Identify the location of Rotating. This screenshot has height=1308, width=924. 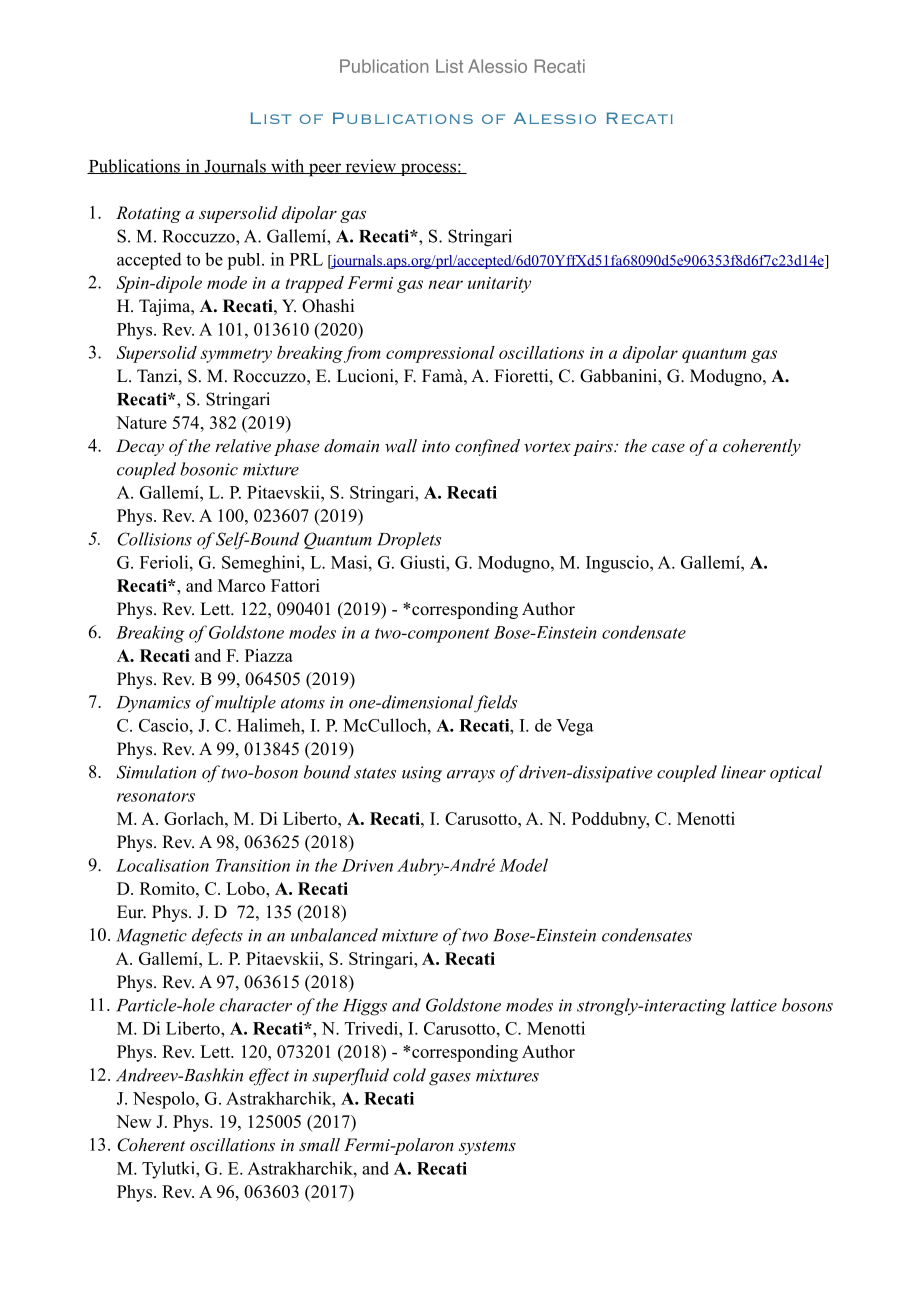
(148, 214).
